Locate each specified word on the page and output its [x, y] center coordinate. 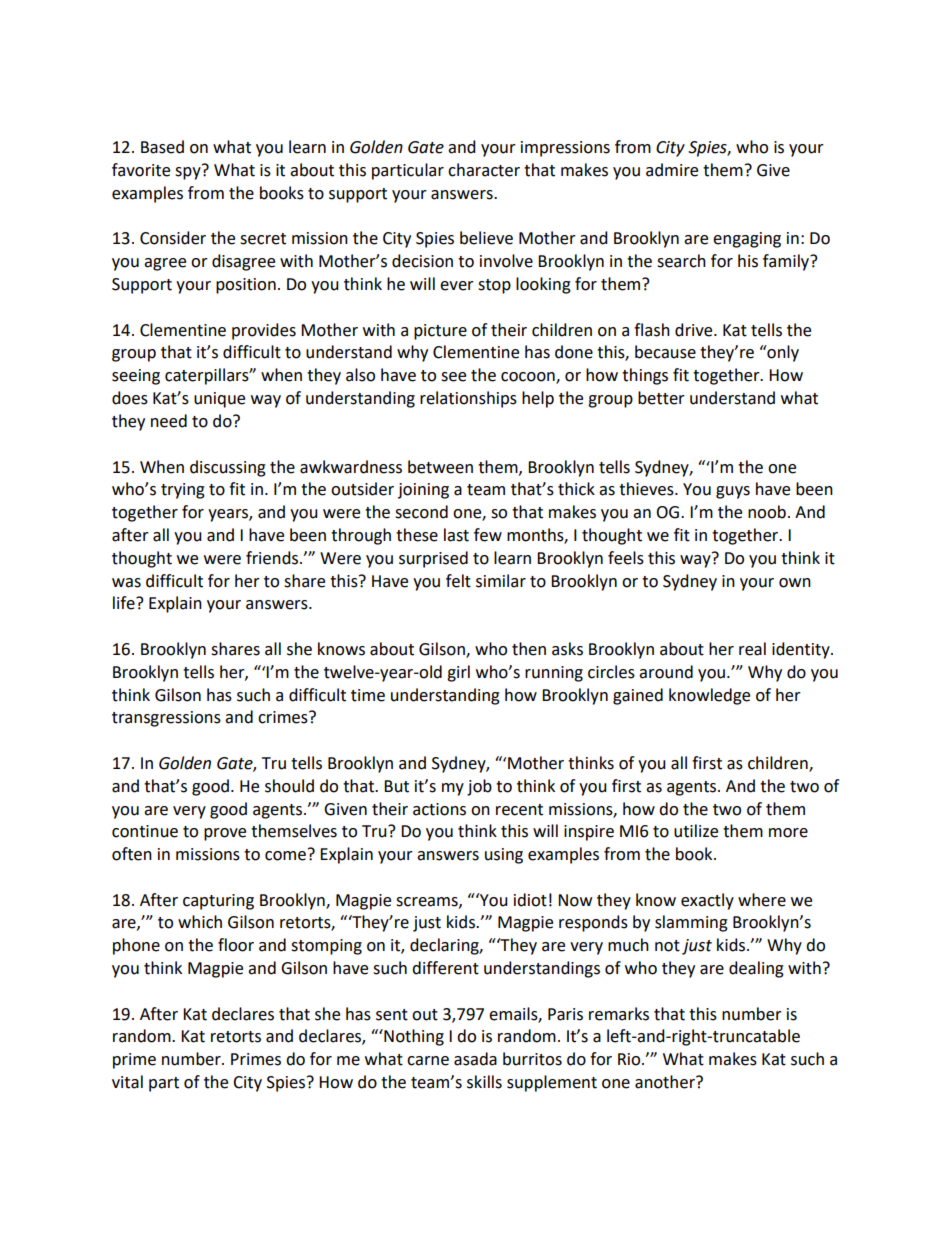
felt [458, 581]
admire [672, 170]
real [752, 649]
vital [127, 1082]
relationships [468, 399]
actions [439, 809]
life [125, 603]
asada [475, 1059]
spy [189, 172]
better [661, 398]
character [484, 170]
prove [225, 834]
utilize [696, 831]
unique [219, 400]
